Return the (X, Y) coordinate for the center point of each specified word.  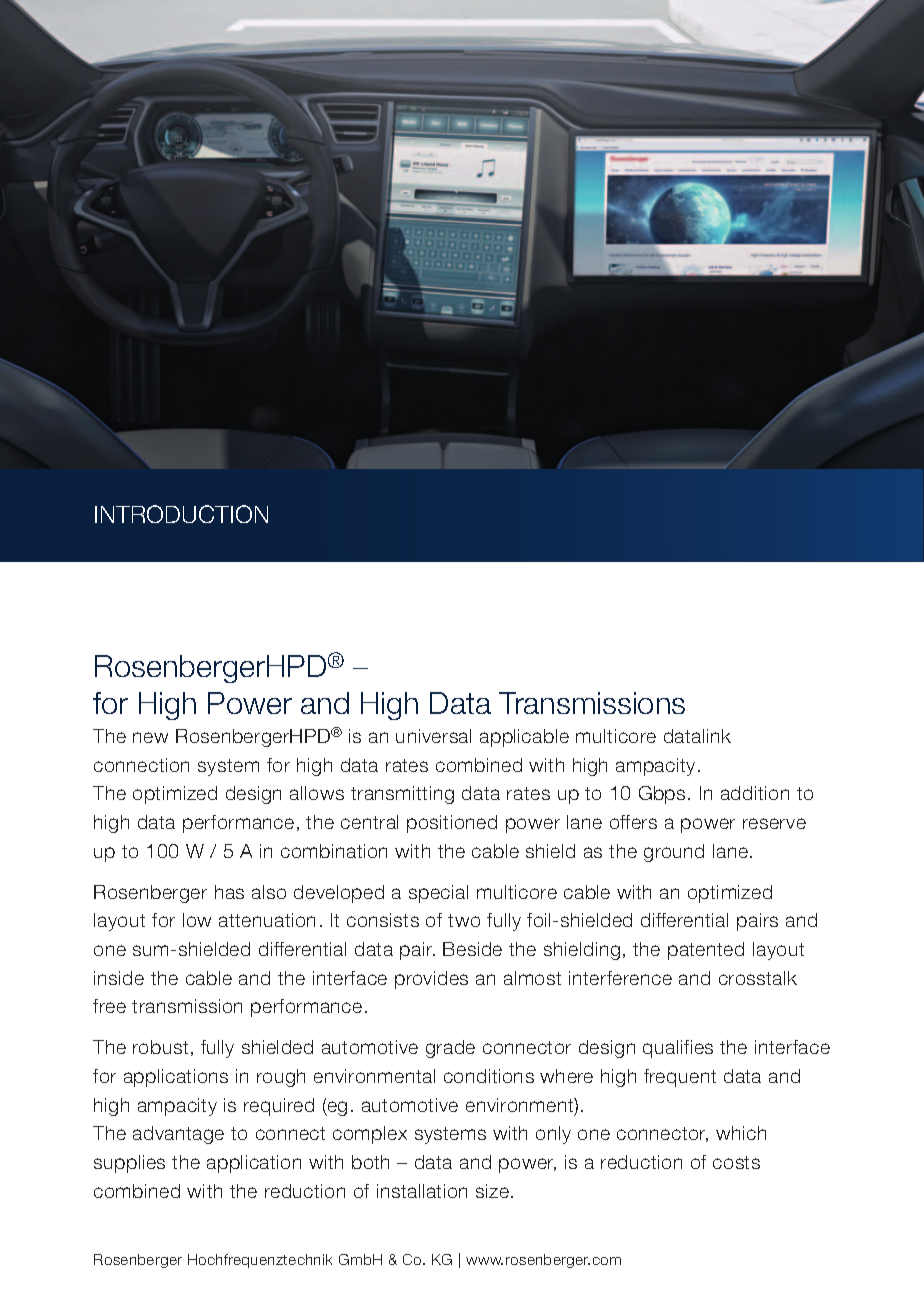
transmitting (402, 795)
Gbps (662, 795)
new (150, 737)
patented (706, 951)
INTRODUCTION (181, 514)
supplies (129, 1164)
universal (433, 736)
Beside (472, 949)
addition (755, 793)
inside (119, 978)
